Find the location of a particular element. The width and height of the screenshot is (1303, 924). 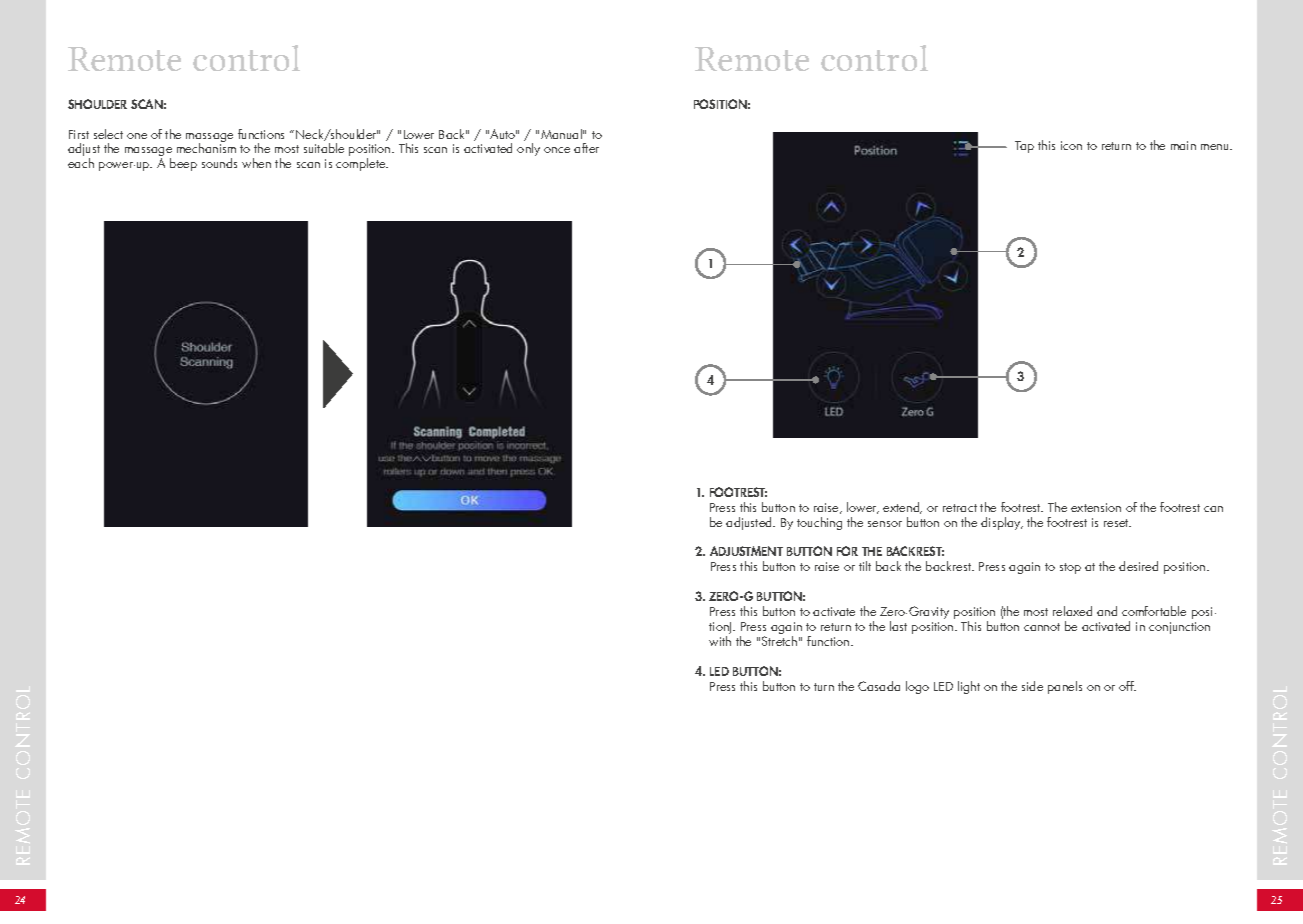

beep is located at coordinates (183, 164).
